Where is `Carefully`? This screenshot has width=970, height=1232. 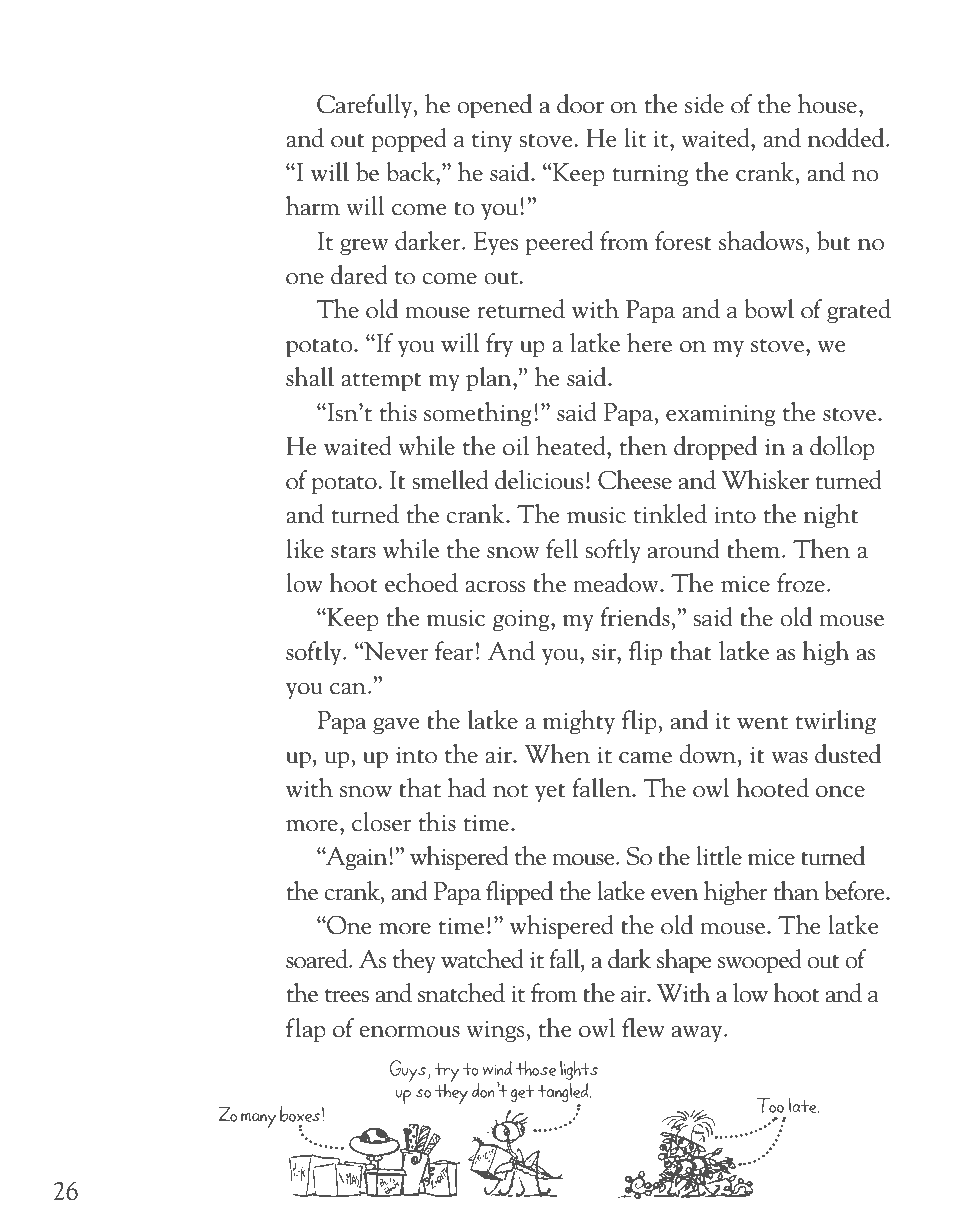
Carefully is located at coordinates (365, 106).
